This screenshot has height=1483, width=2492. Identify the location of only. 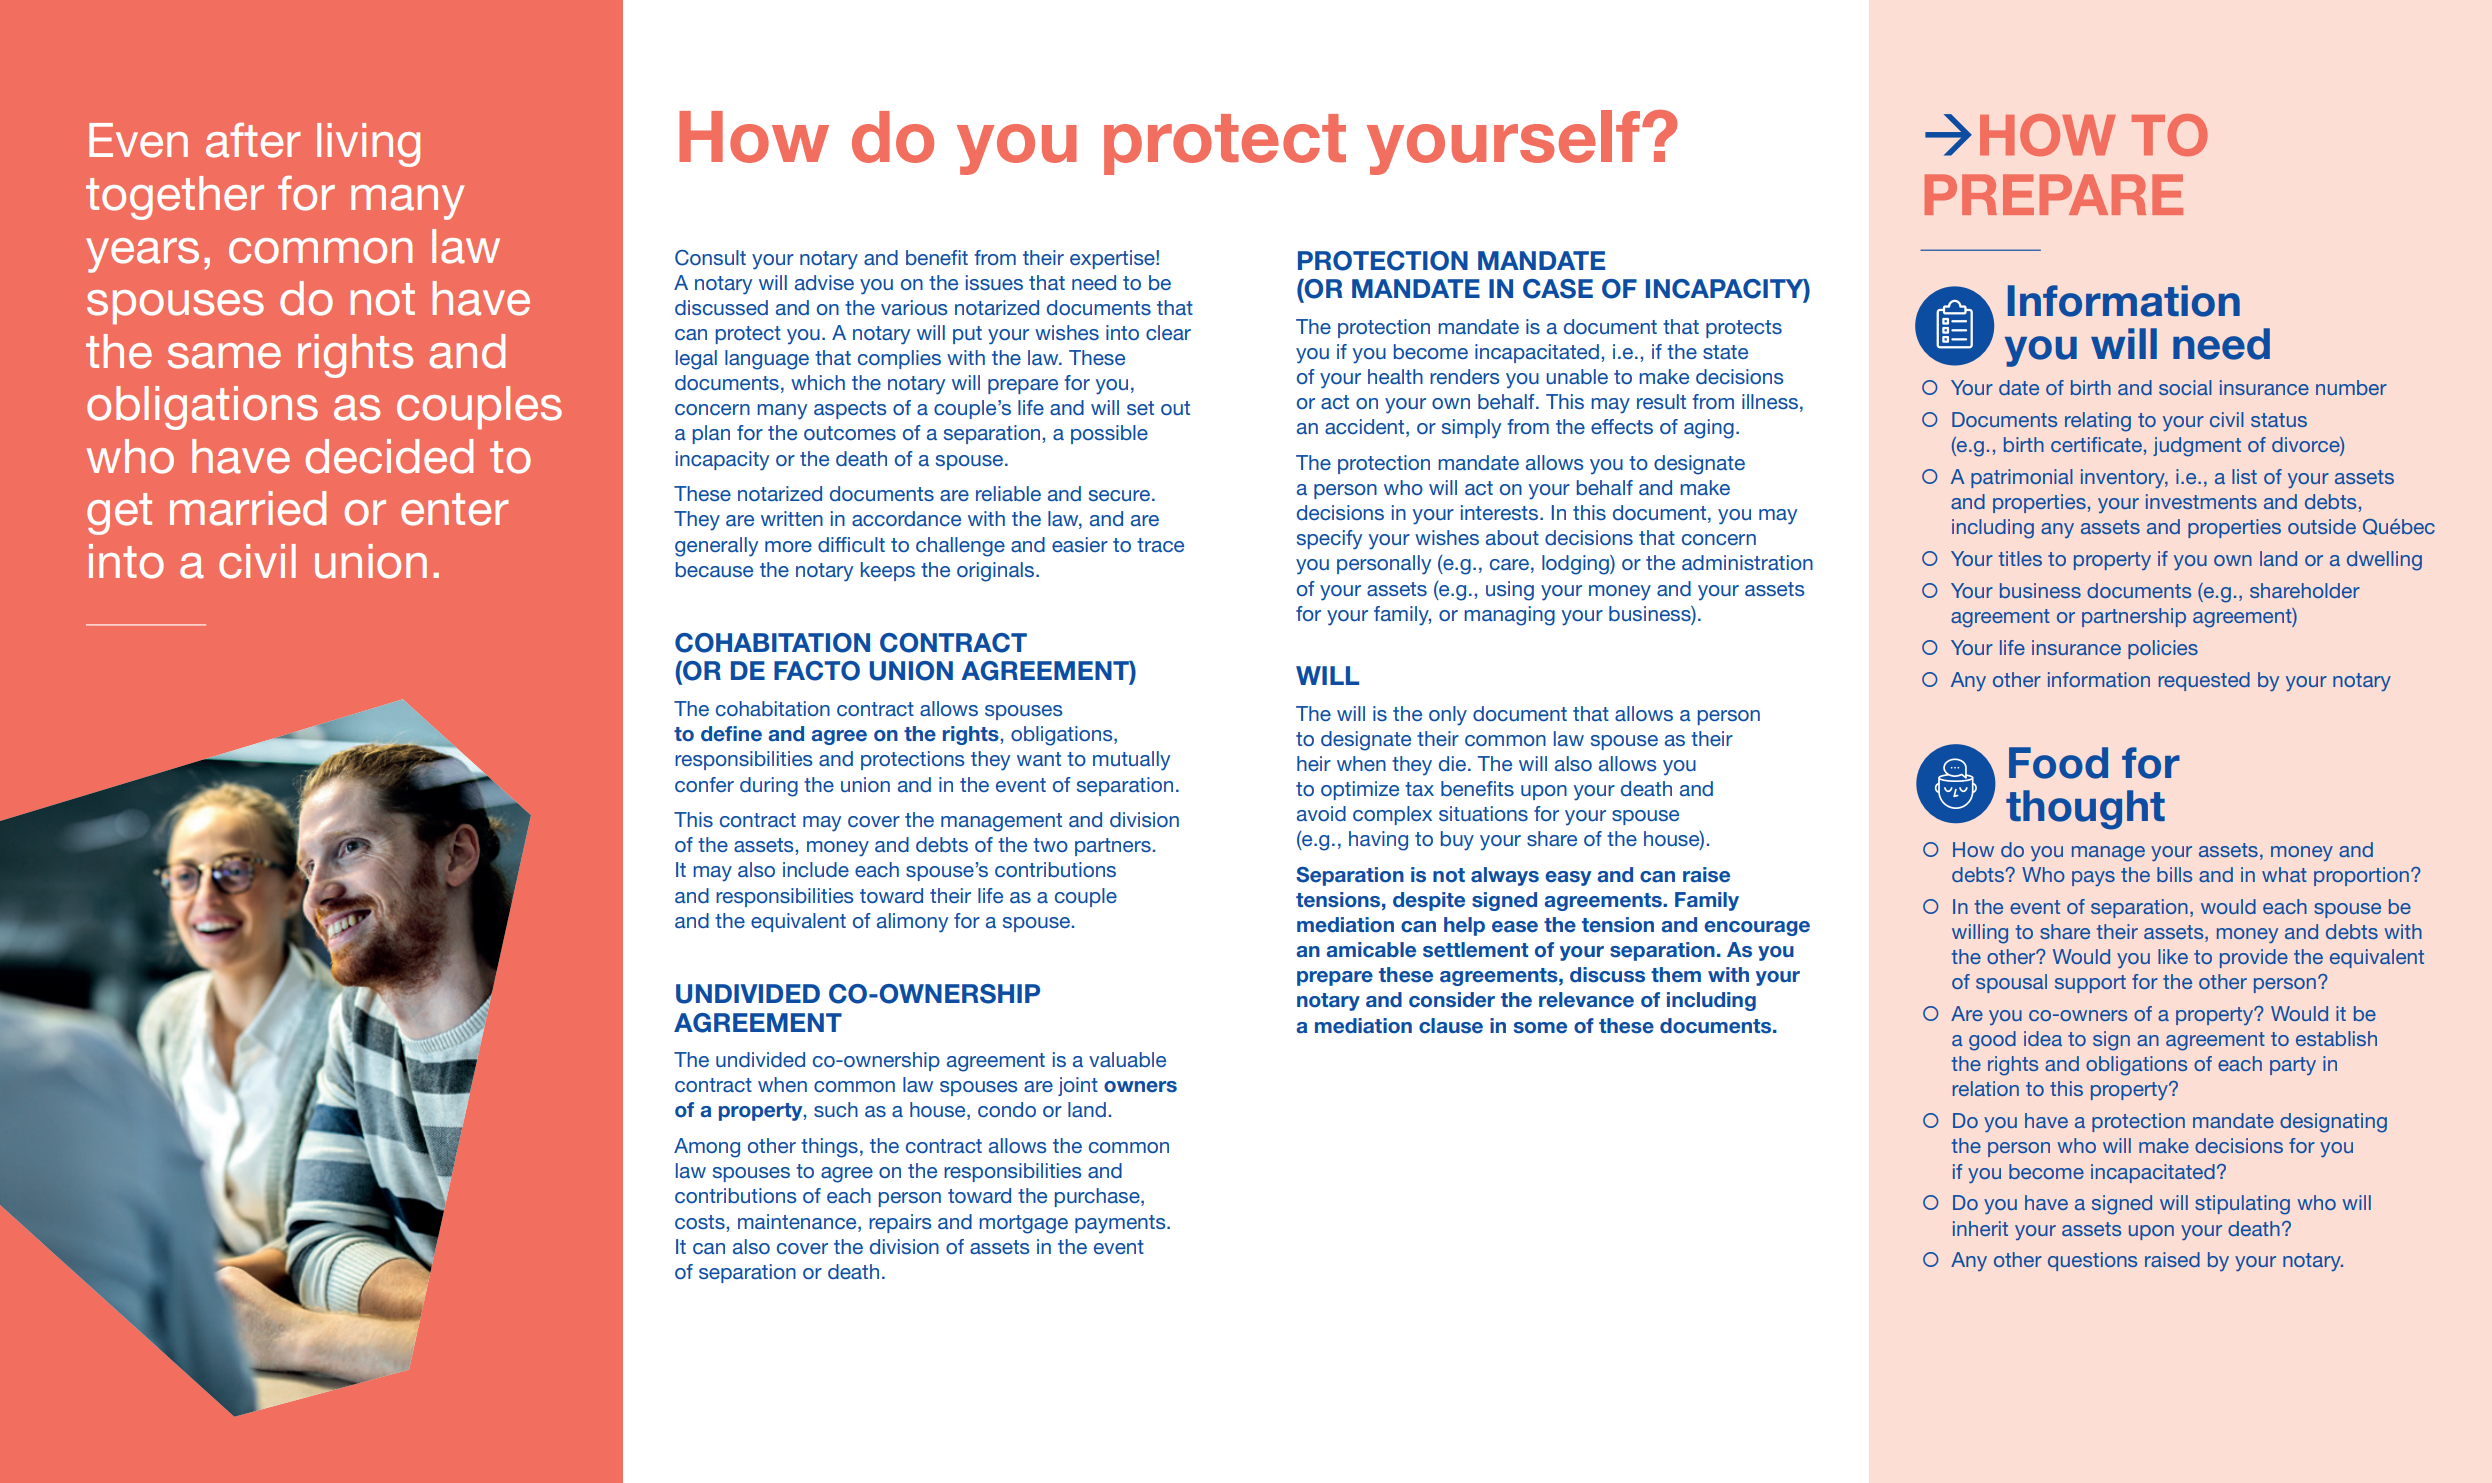
(1448, 716).
